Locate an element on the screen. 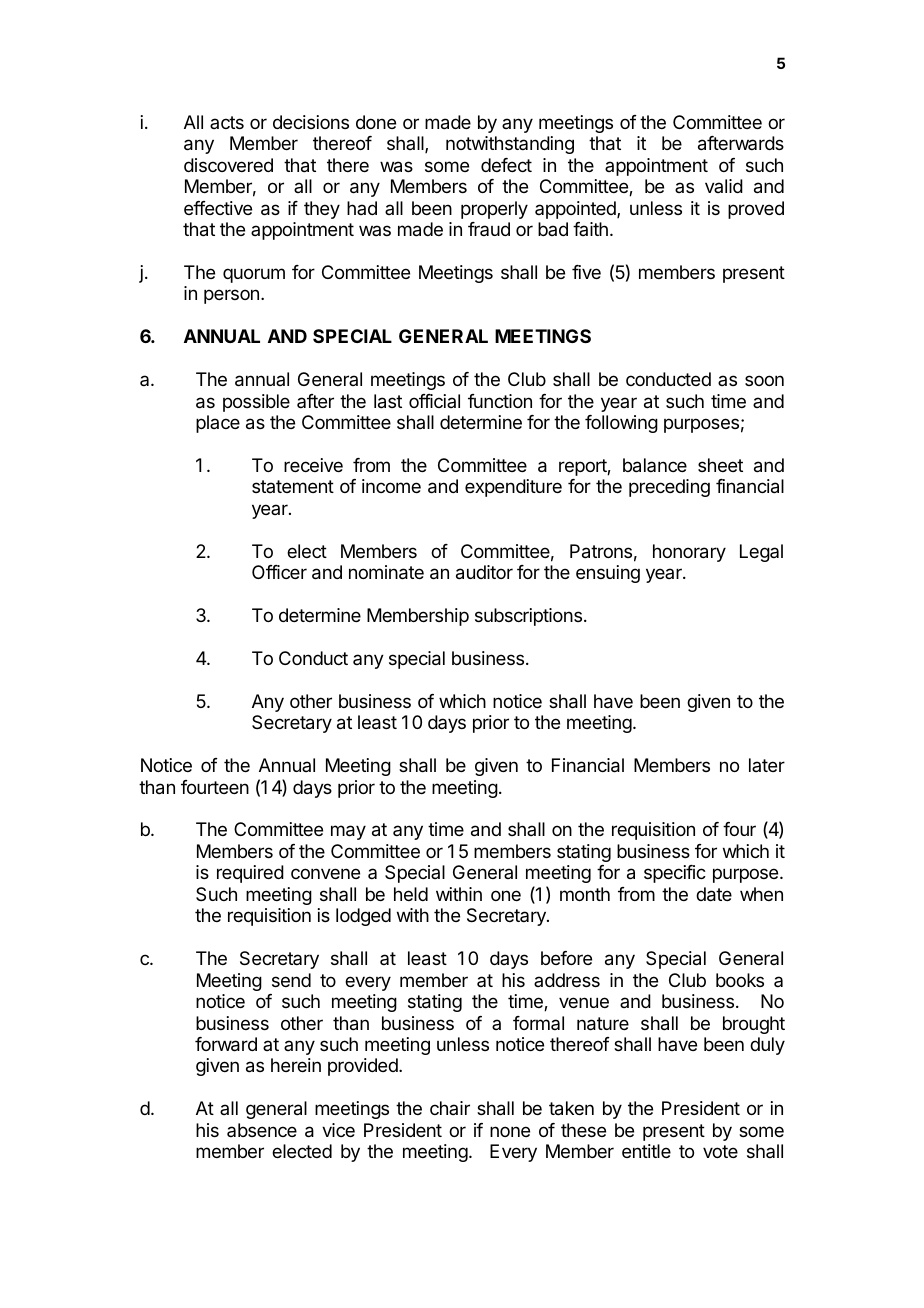  valid is located at coordinates (724, 186).
